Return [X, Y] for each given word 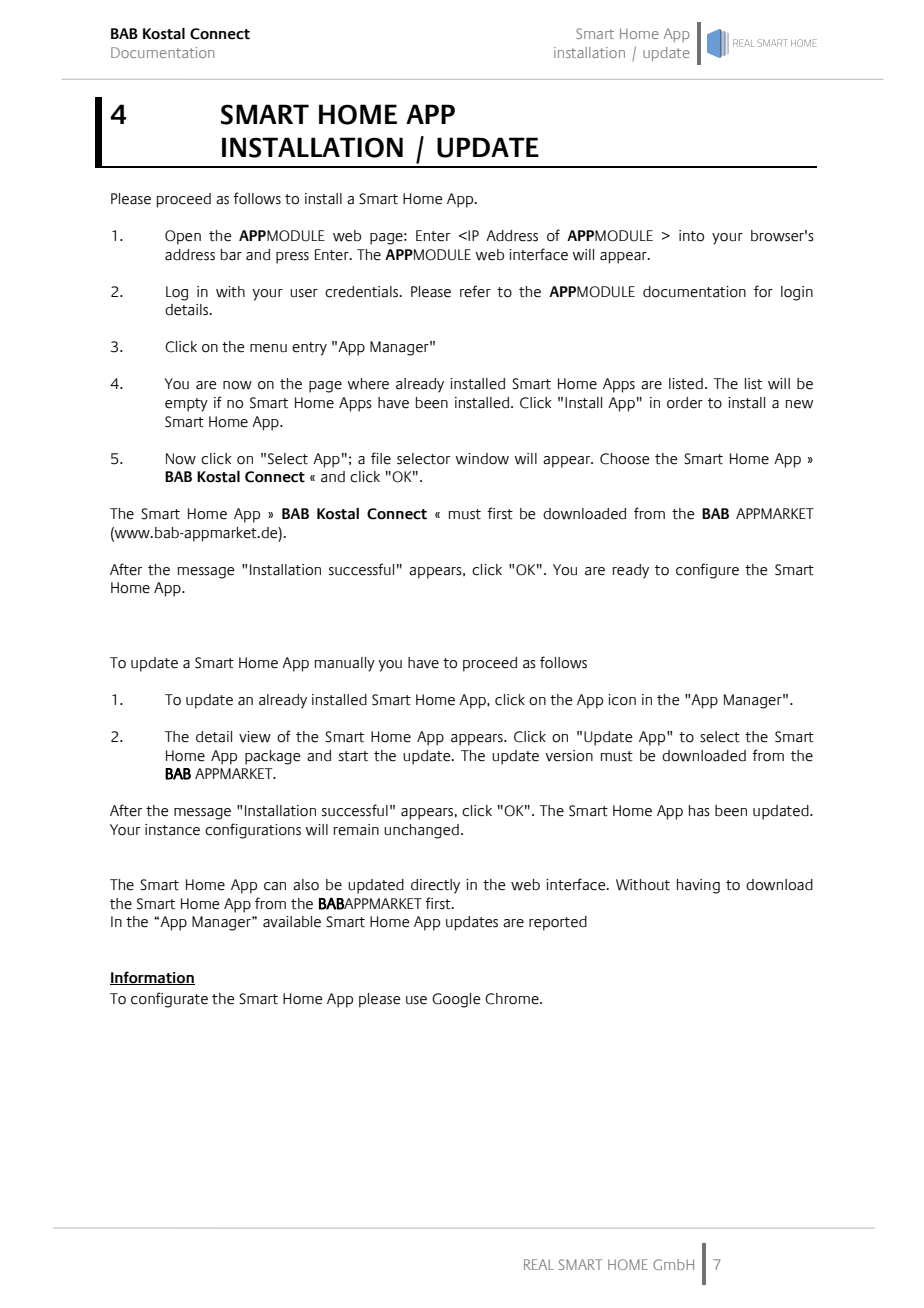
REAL [539, 1264]
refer [475, 291]
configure [707, 571]
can [275, 886]
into [691, 236]
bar [231, 255]
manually [345, 664]
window [482, 459]
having [698, 886]
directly [435, 886]
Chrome [513, 999]
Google [456, 1000]
